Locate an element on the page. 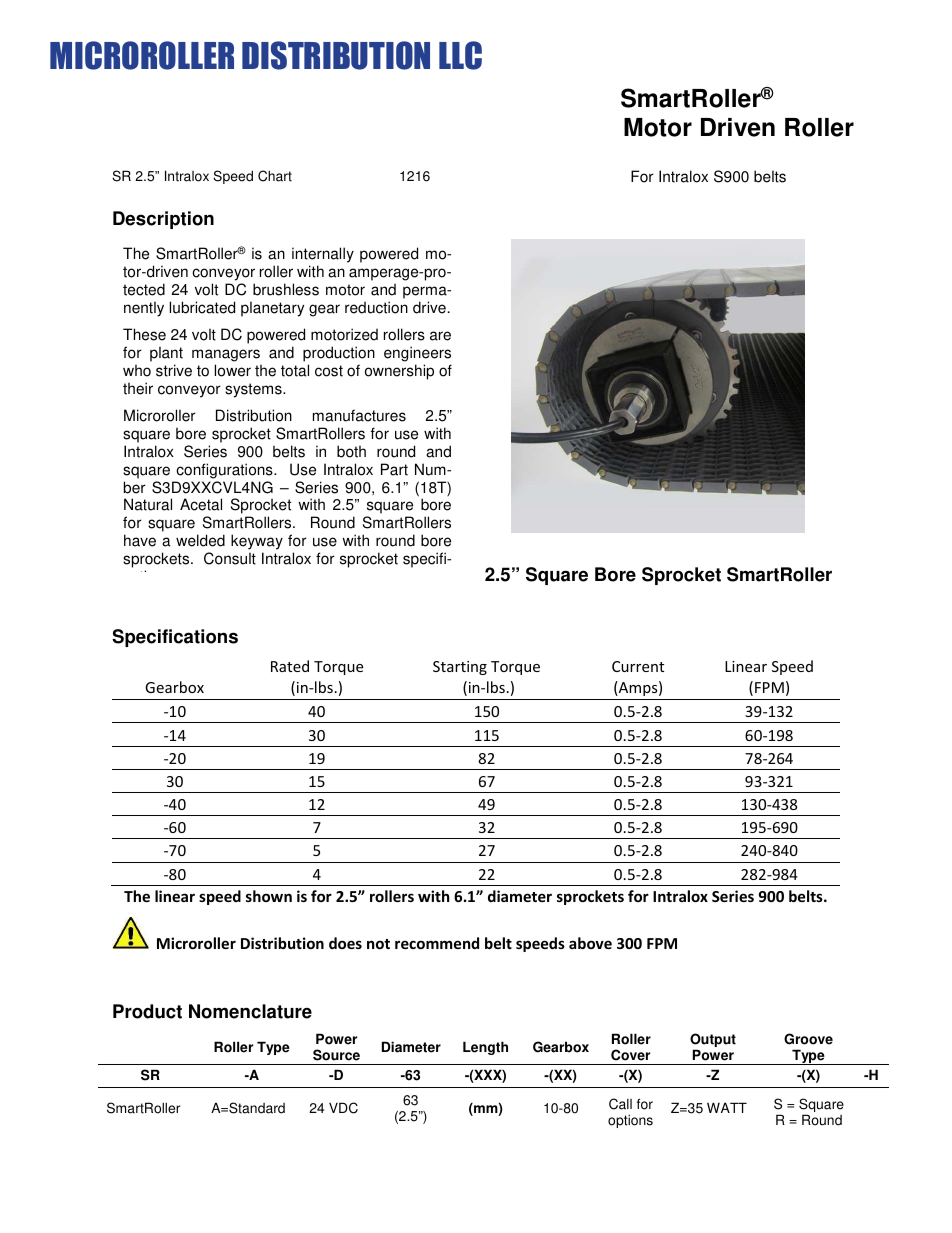 The image size is (952, 1233). Current is located at coordinates (638, 666).
